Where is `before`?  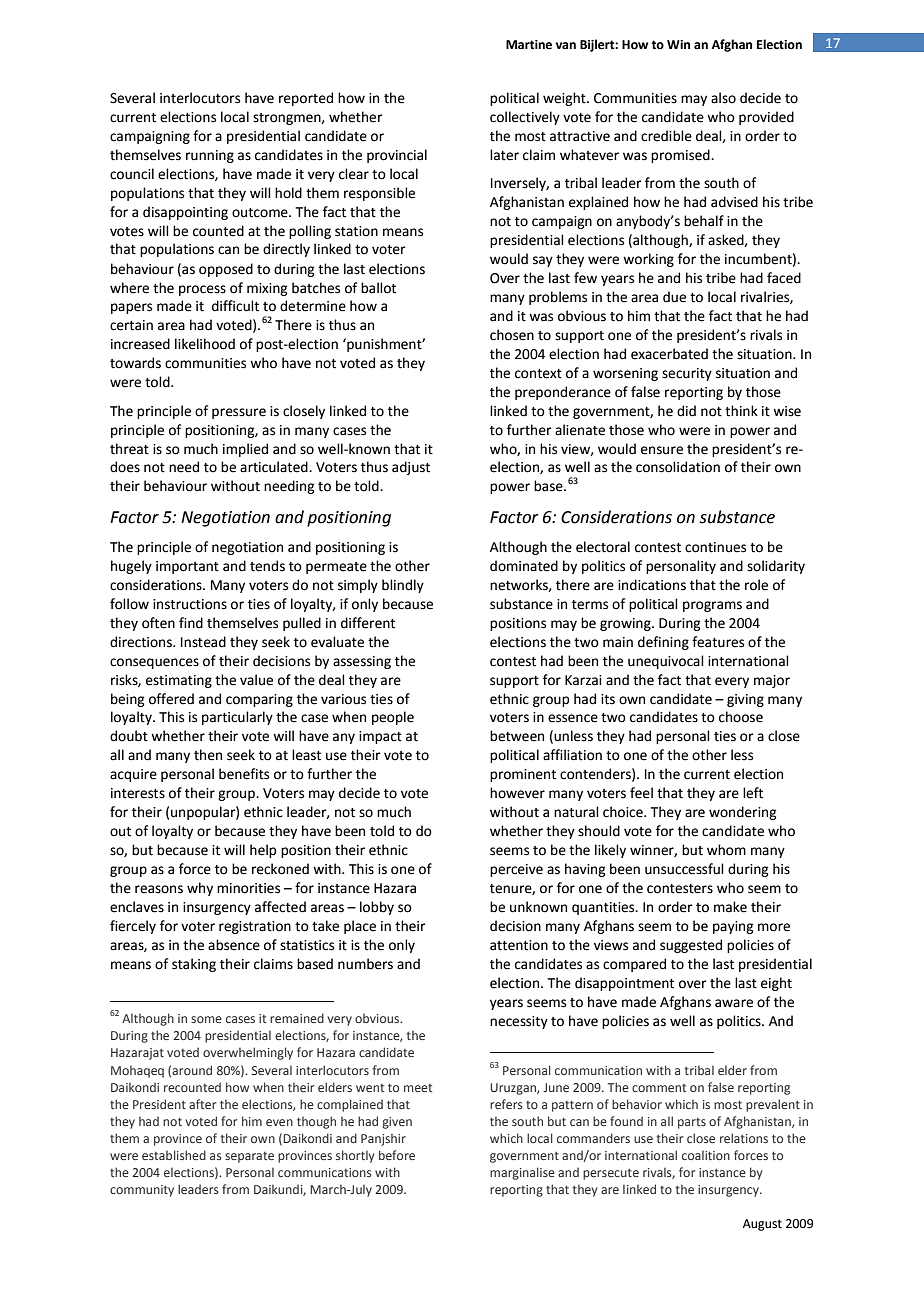 before is located at coordinates (397, 1155).
